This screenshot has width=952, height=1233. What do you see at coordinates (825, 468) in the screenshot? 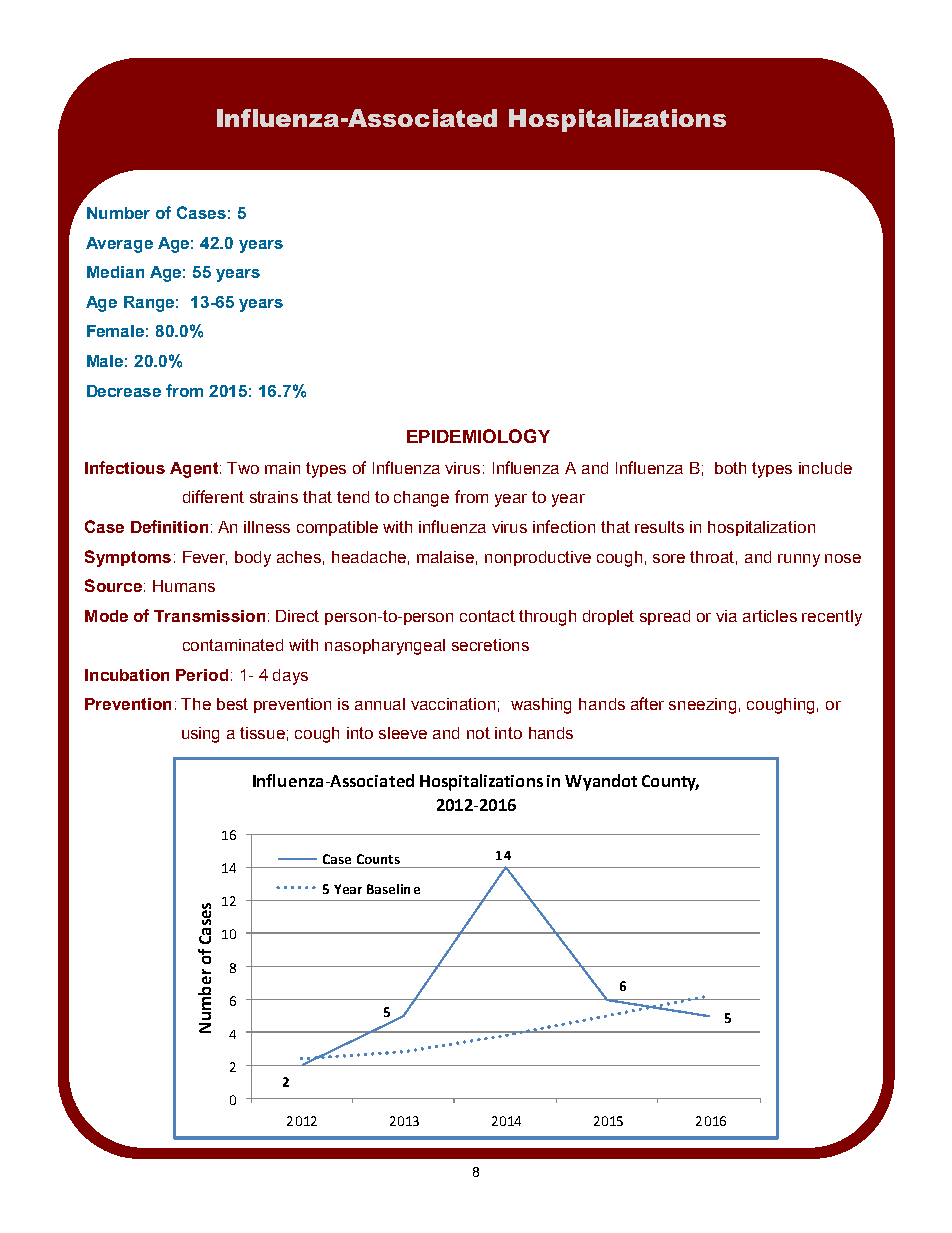
I see `include` at bounding box center [825, 468].
